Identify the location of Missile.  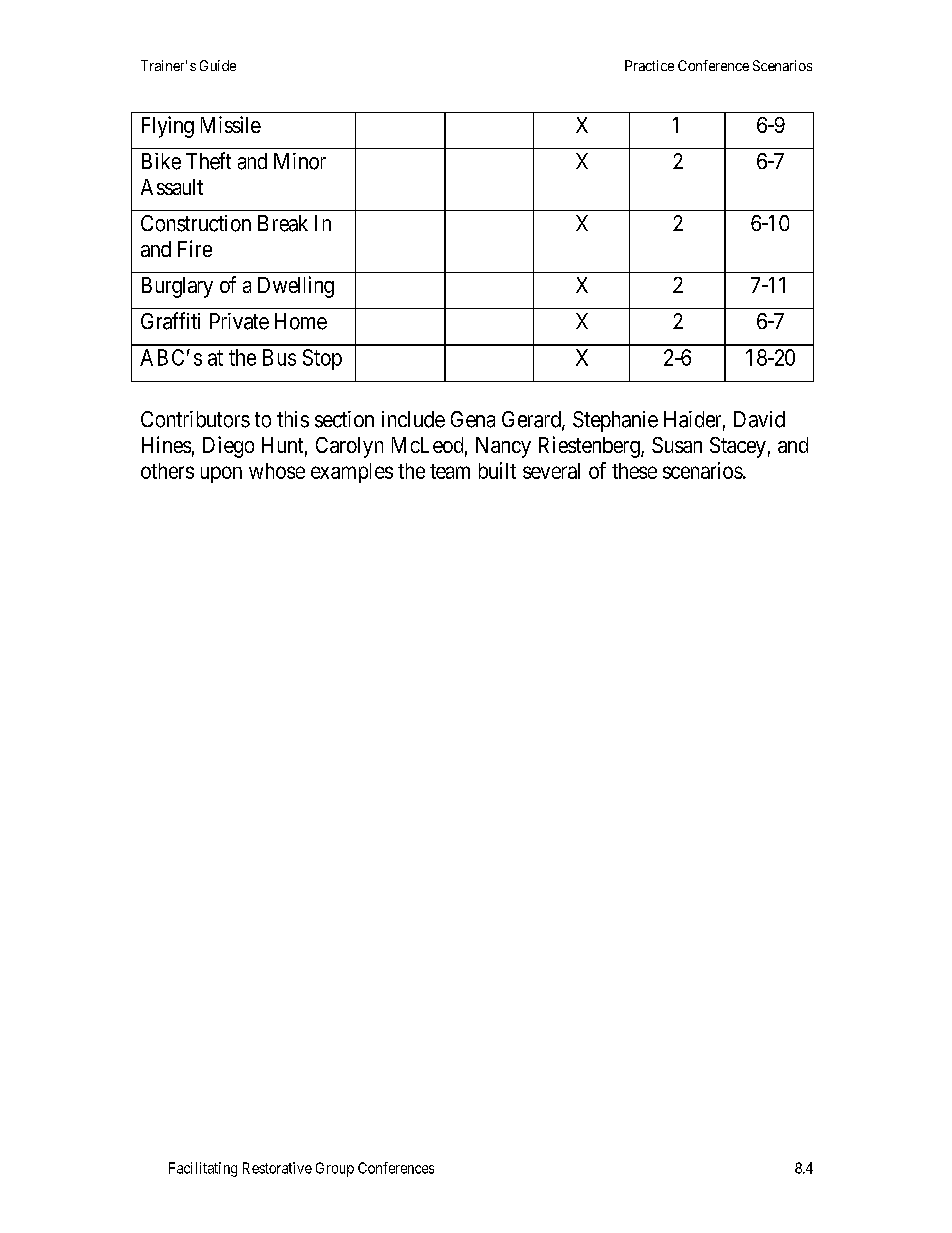
(231, 124).
